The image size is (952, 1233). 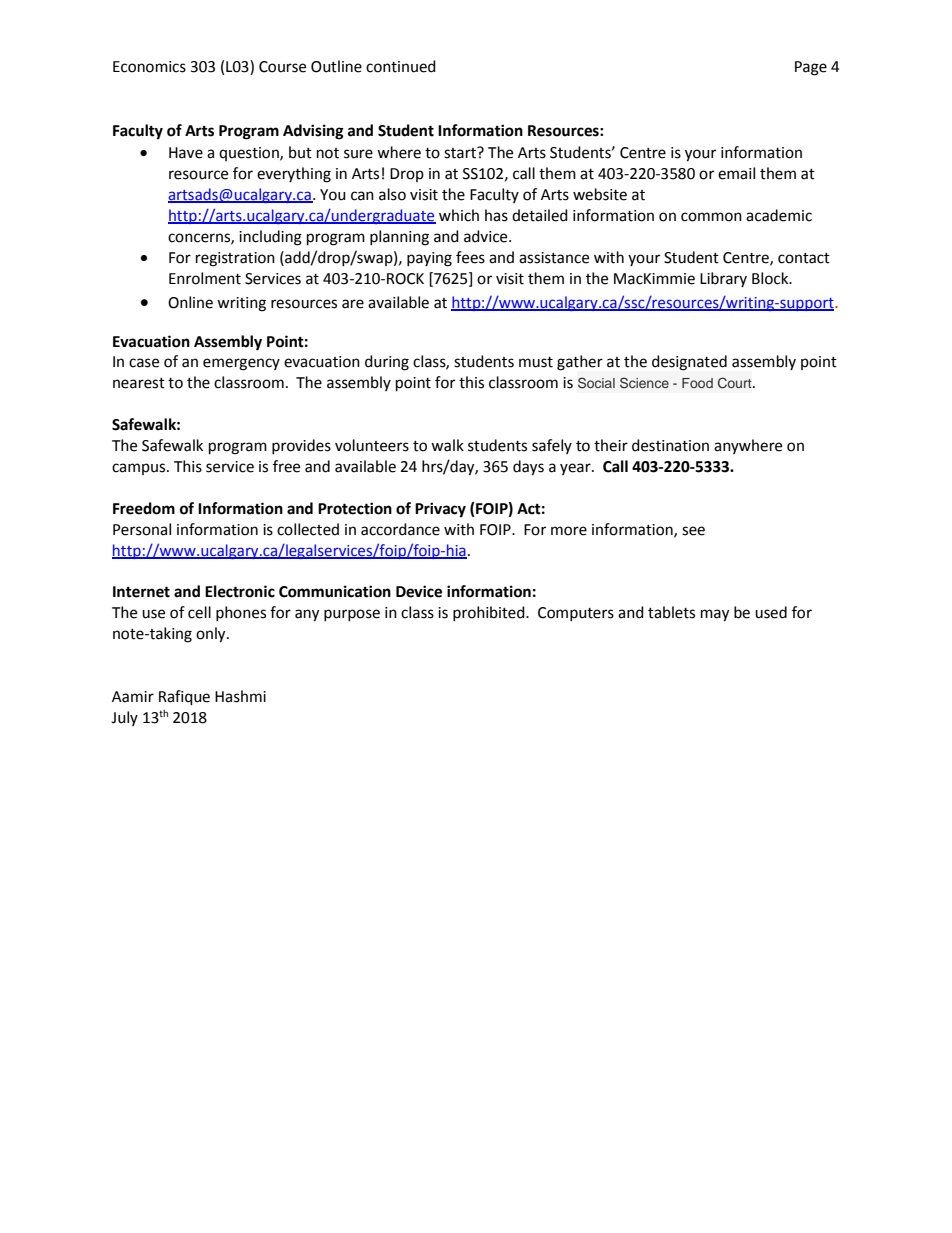 What do you see at coordinates (241, 364) in the image?
I see `emergency` at bounding box center [241, 364].
